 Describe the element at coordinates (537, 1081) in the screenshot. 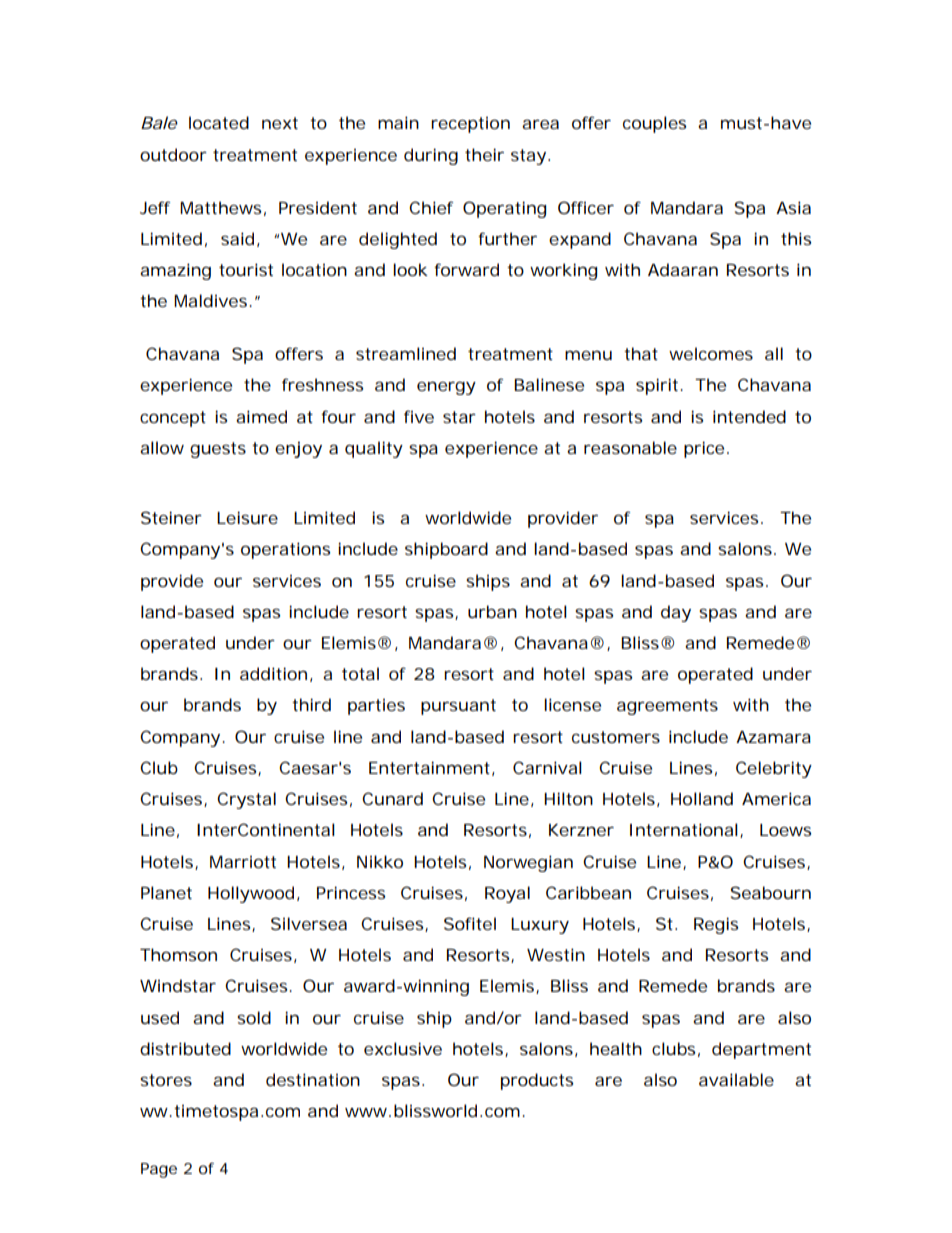

I see `products` at that location.
